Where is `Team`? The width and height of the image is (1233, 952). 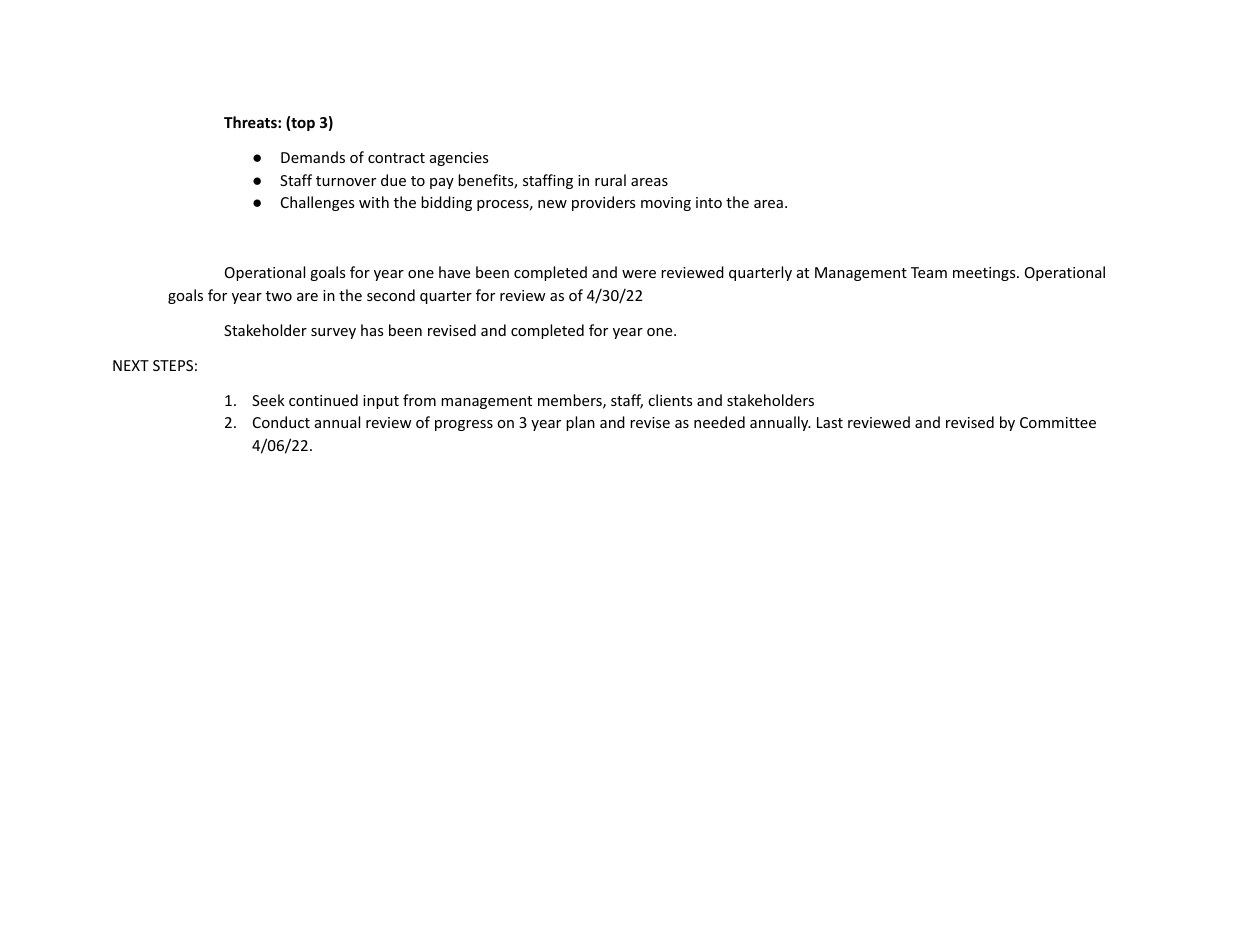
Team is located at coordinates (929, 272).
